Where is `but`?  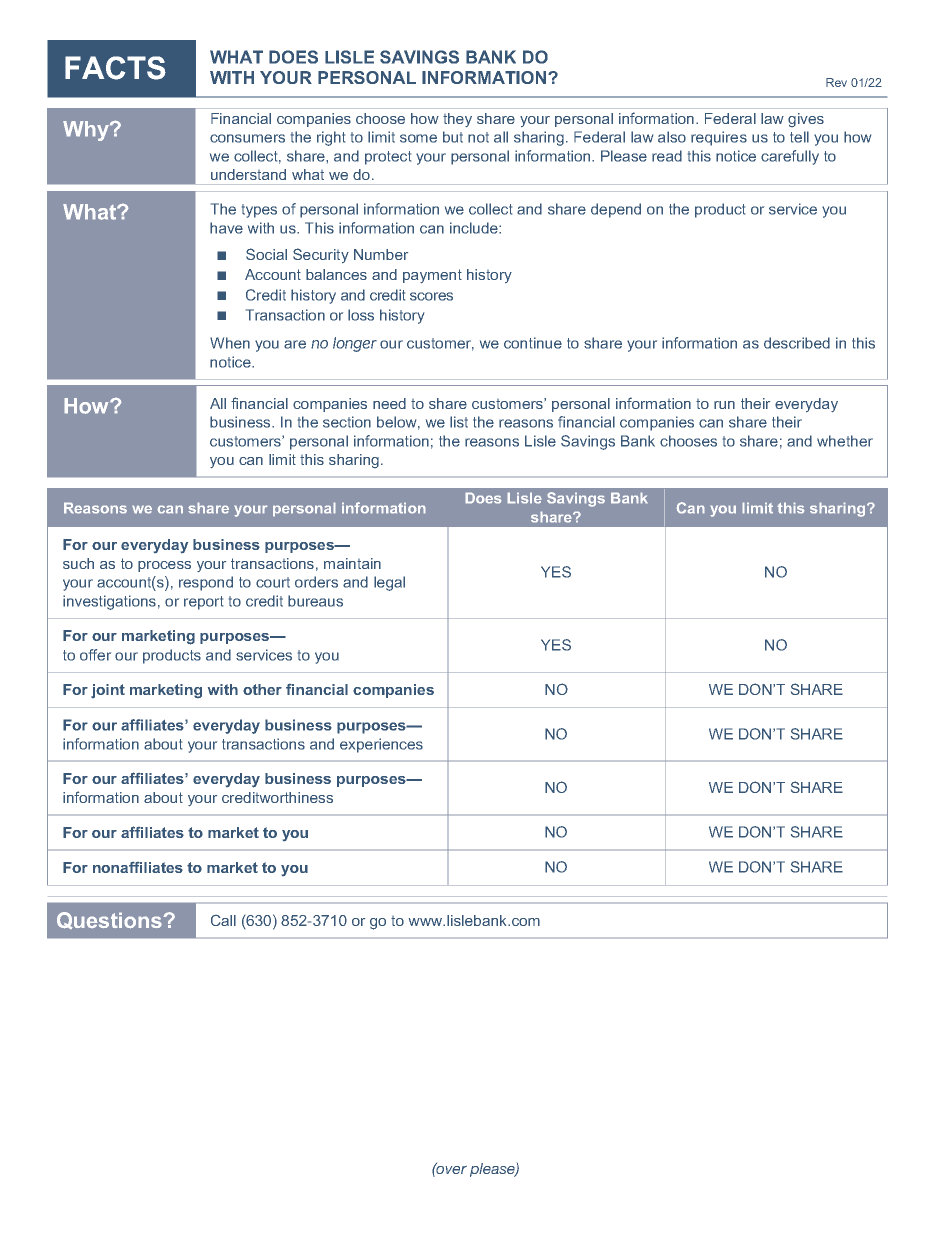 but is located at coordinates (453, 137).
